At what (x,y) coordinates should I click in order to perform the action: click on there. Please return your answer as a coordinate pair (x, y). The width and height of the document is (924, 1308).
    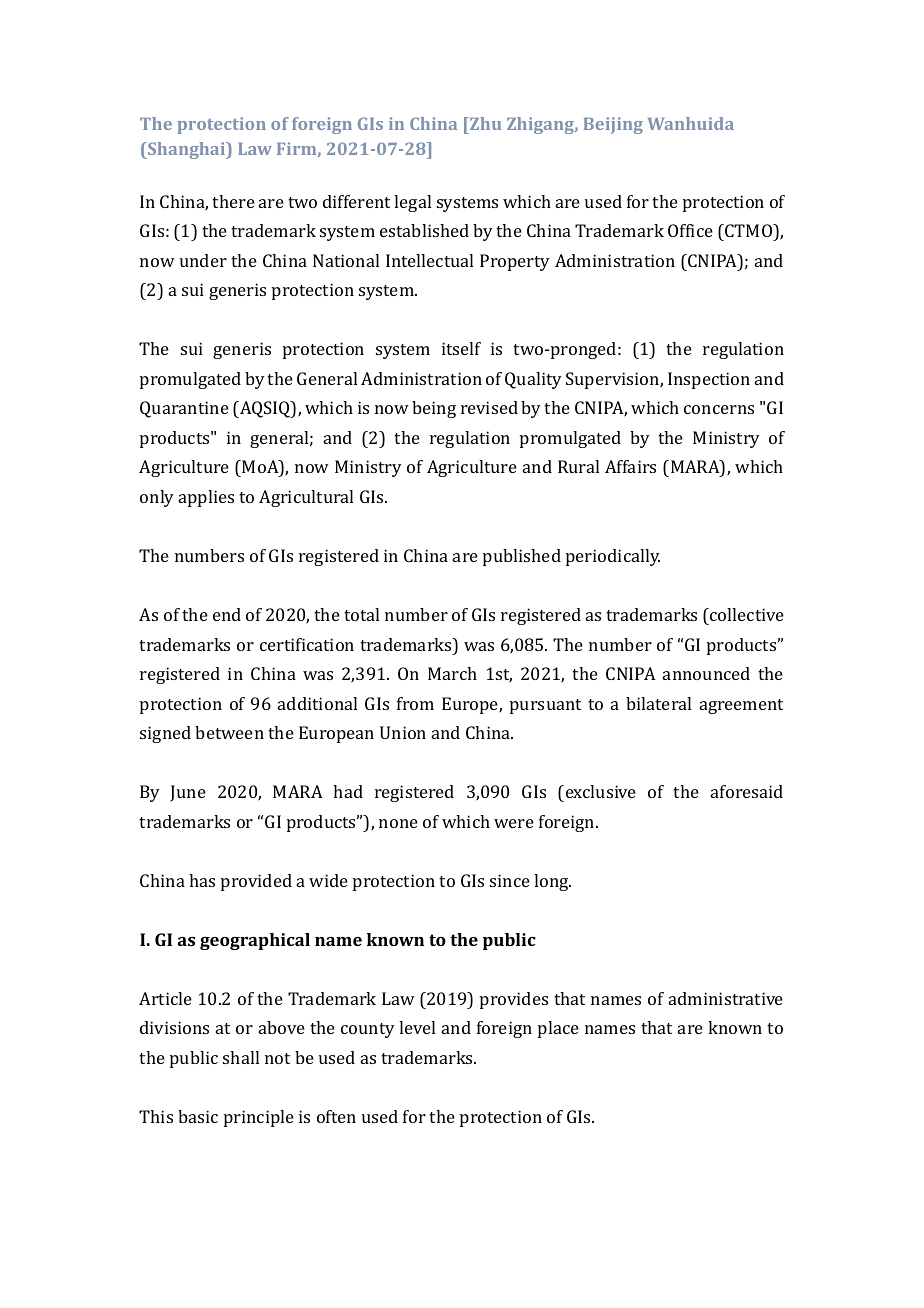
    Looking at the image, I should click on (233, 201).
